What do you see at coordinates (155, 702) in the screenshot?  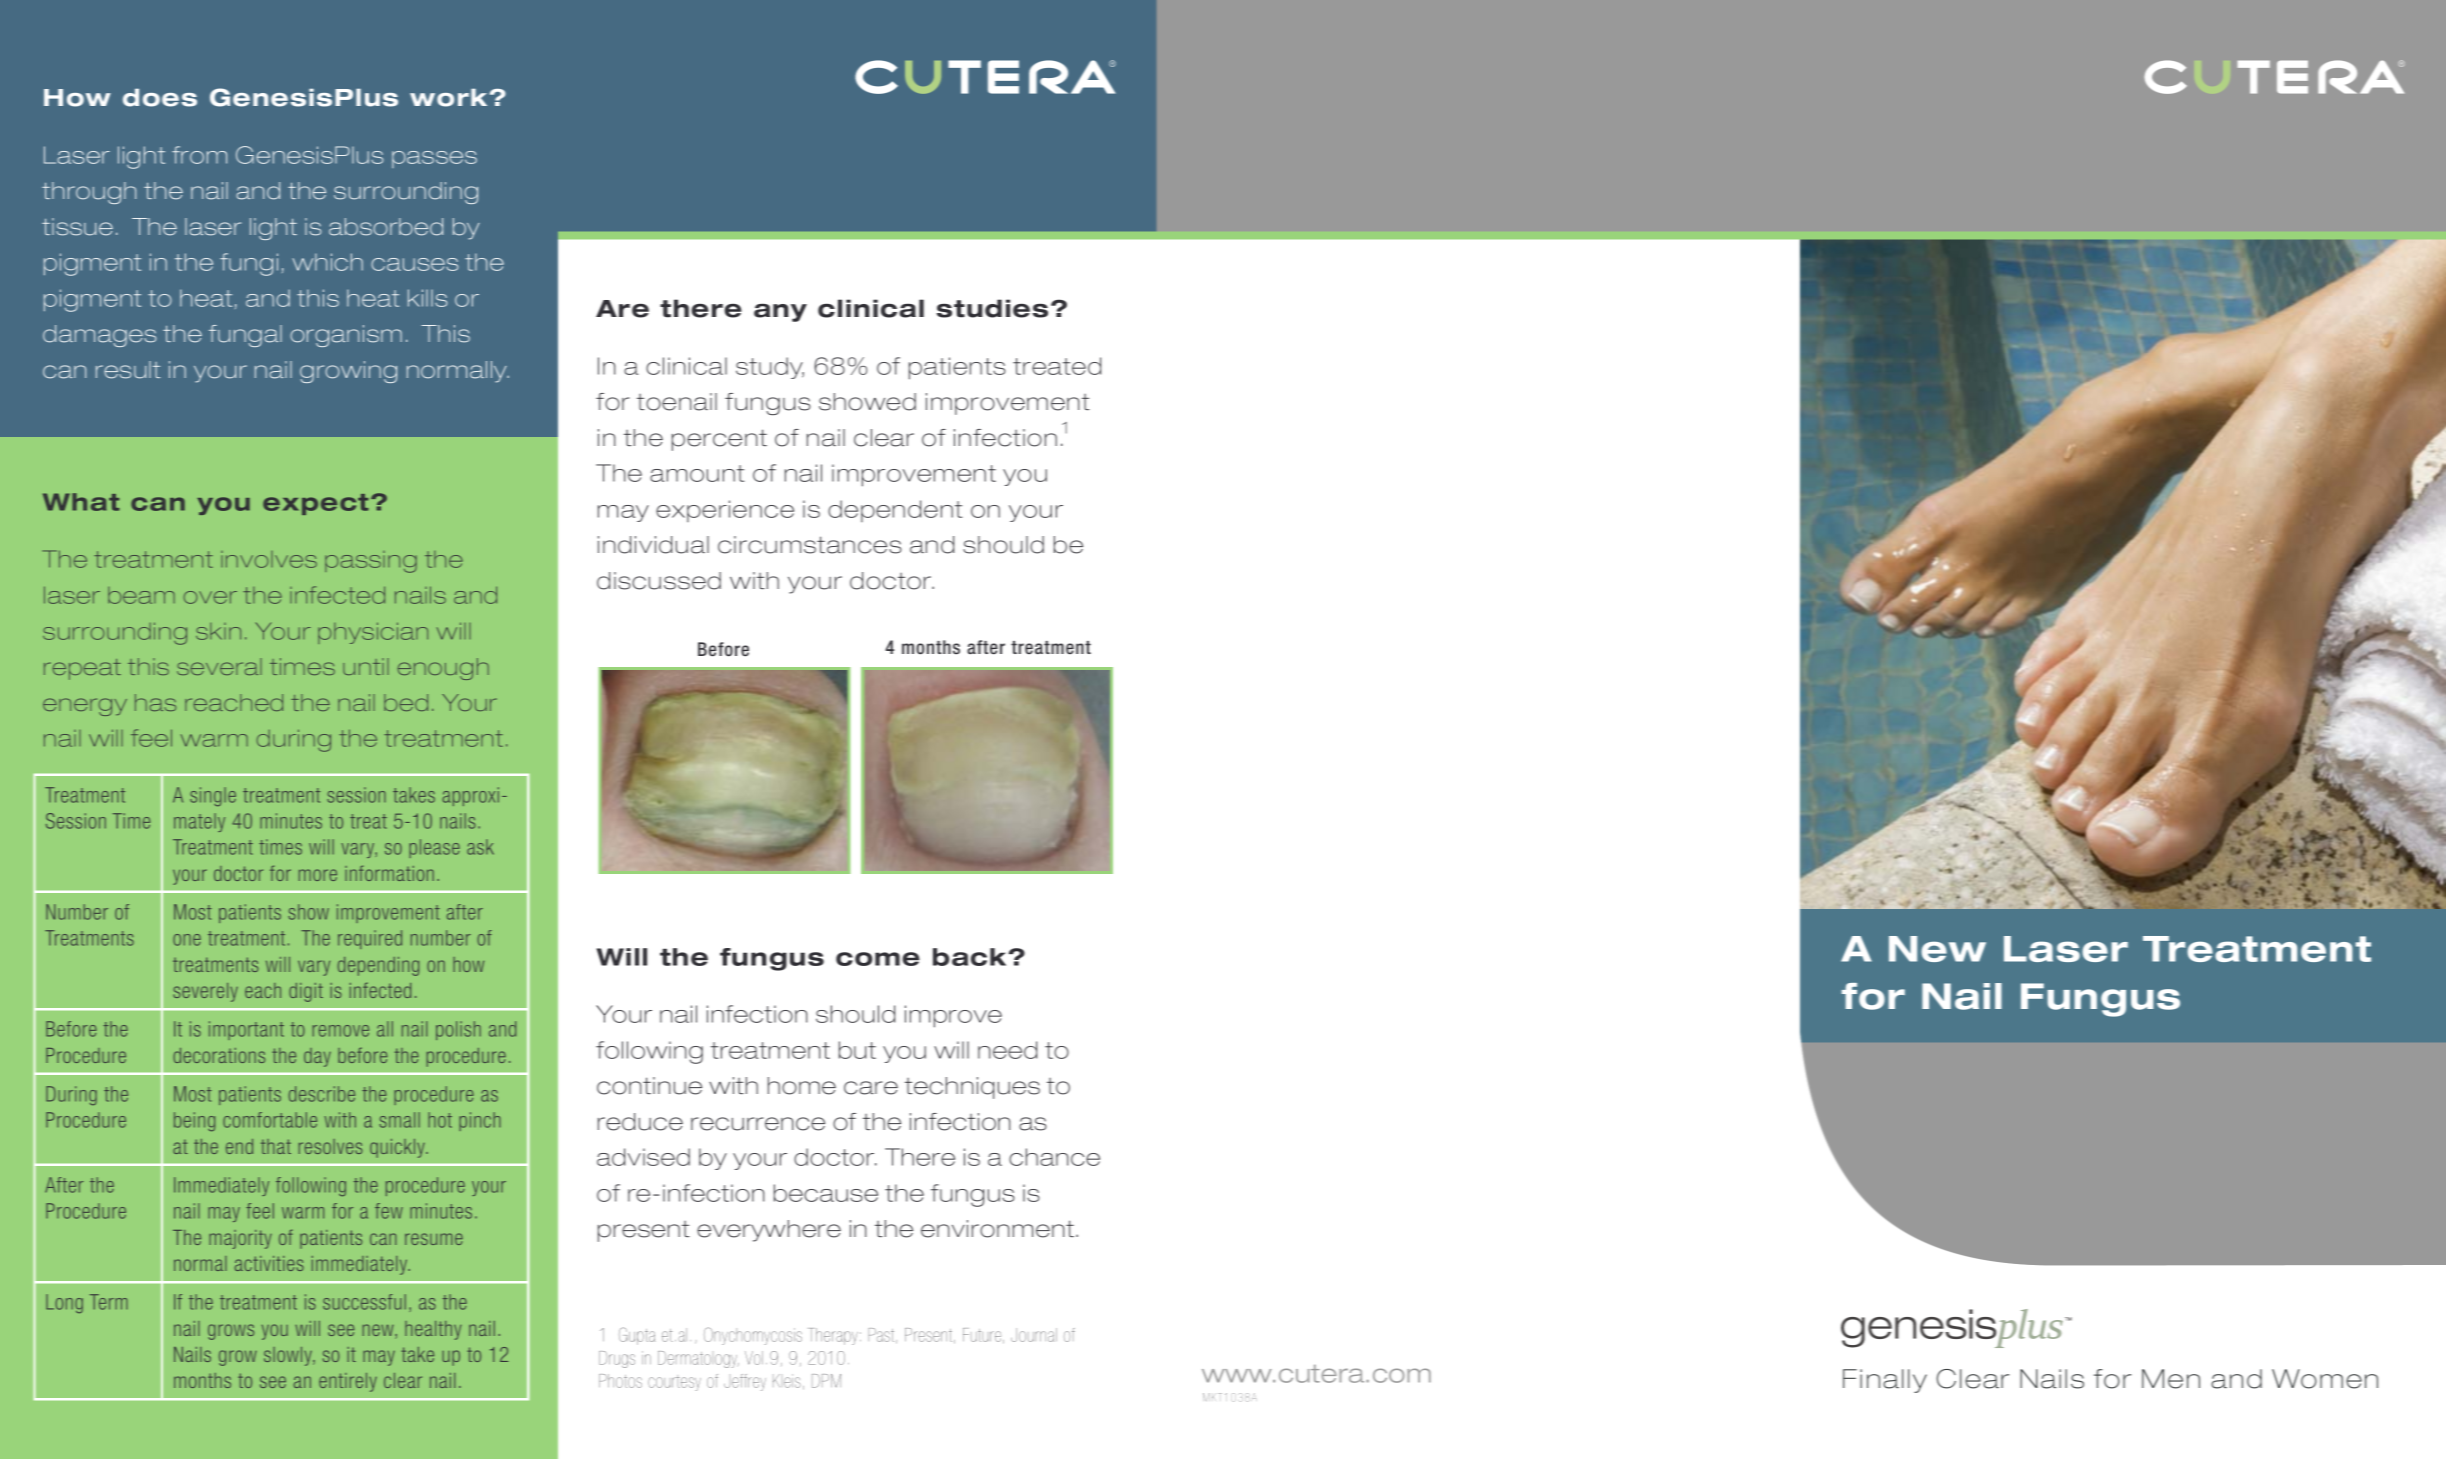 I see `has` at bounding box center [155, 702].
